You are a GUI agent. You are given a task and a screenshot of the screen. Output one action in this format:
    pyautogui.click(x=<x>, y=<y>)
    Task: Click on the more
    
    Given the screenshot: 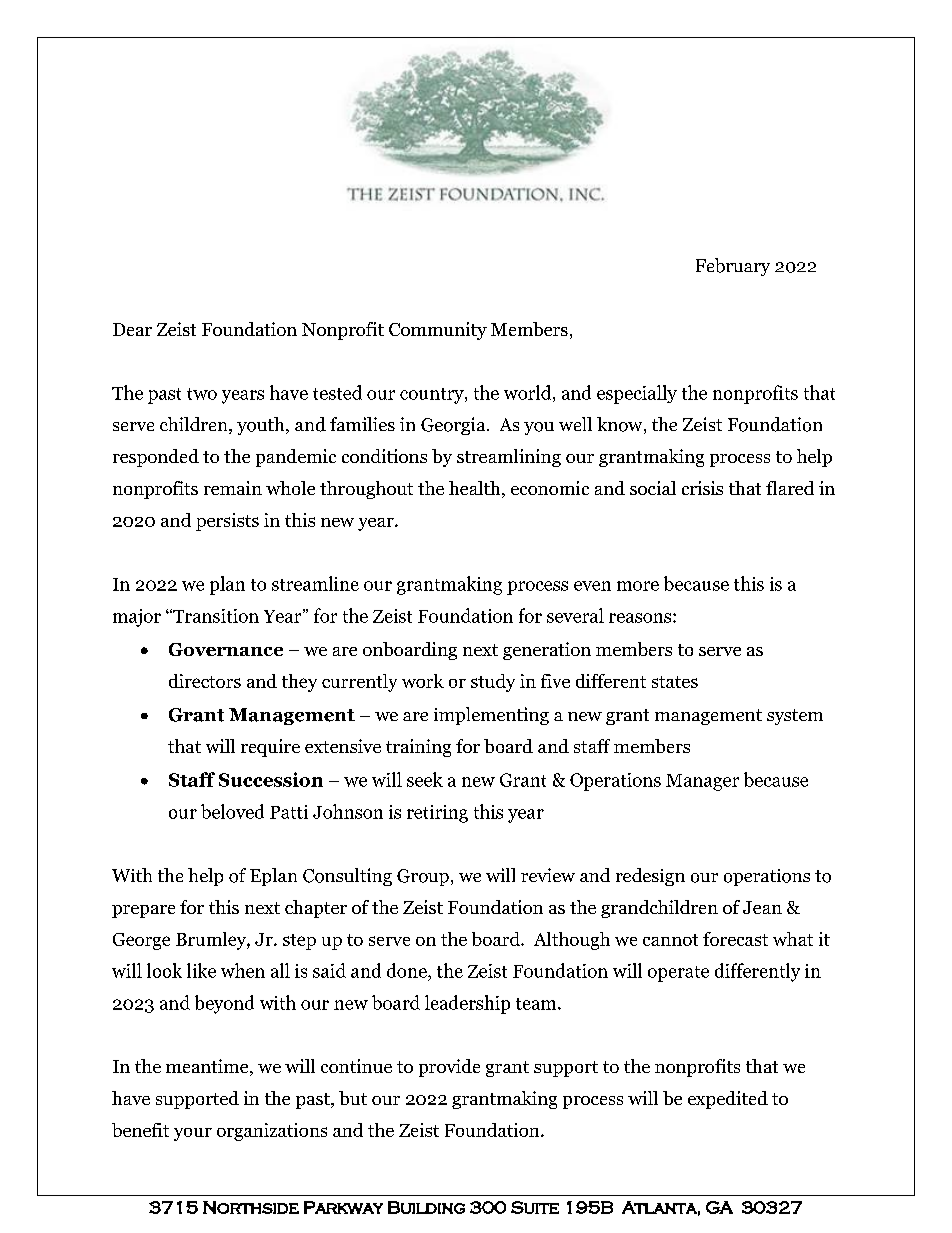 What is the action you would take?
    pyautogui.click(x=638, y=586)
